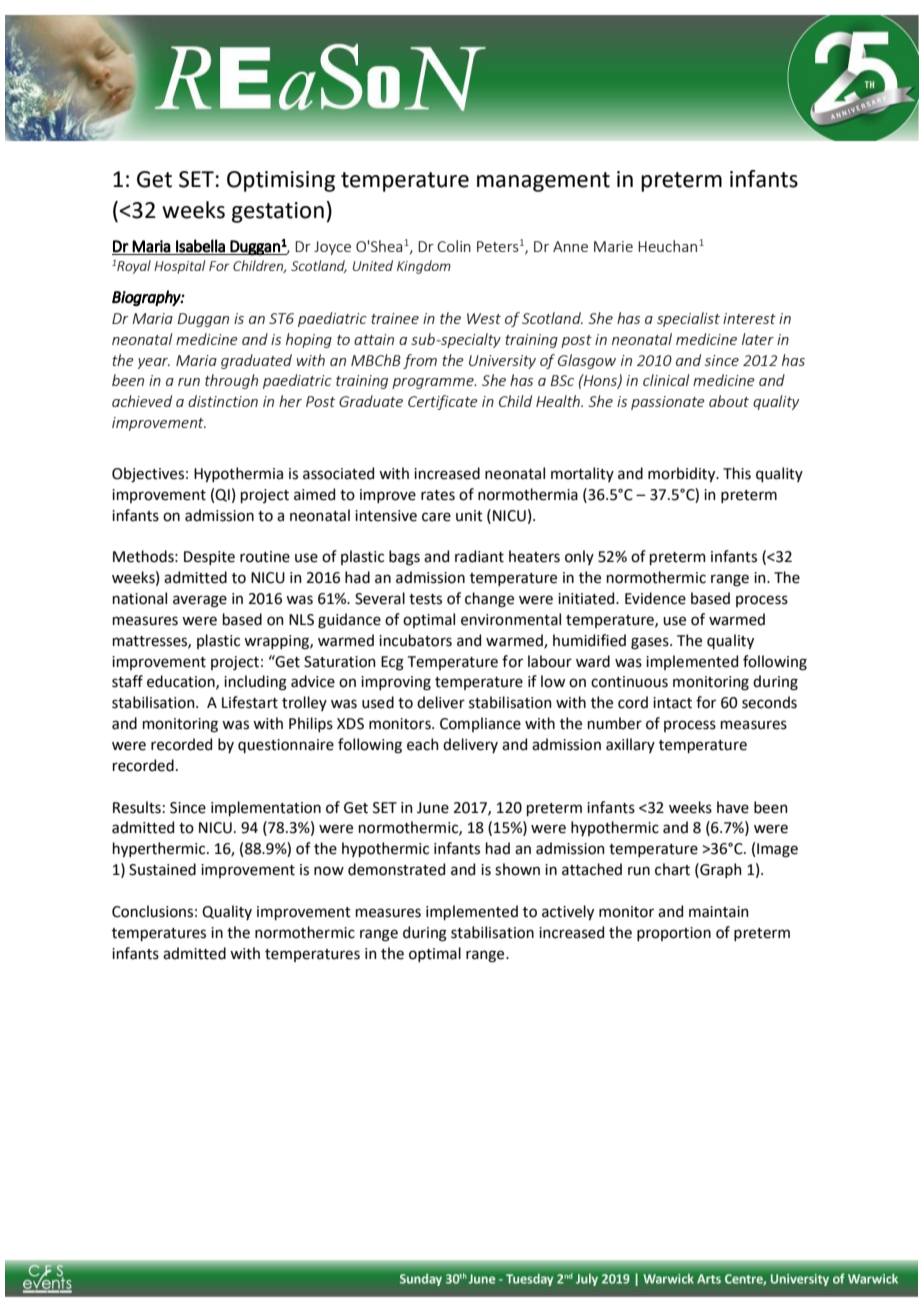 The image size is (924, 1308). What do you see at coordinates (238, 474) in the document?
I see `Hypothermia` at bounding box center [238, 474].
